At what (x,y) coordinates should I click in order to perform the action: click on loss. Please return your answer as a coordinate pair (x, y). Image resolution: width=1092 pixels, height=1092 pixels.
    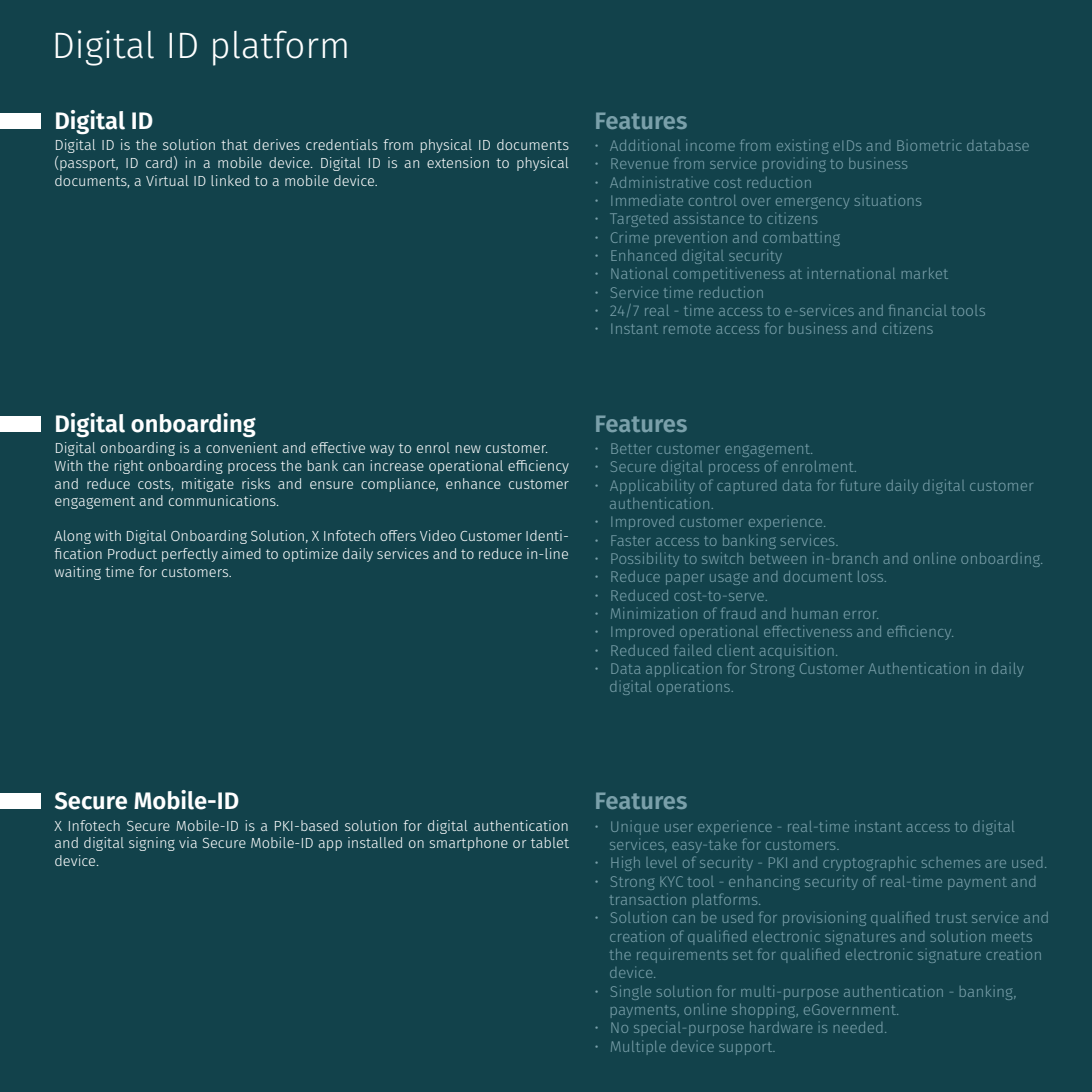
    Looking at the image, I should click on (872, 576).
